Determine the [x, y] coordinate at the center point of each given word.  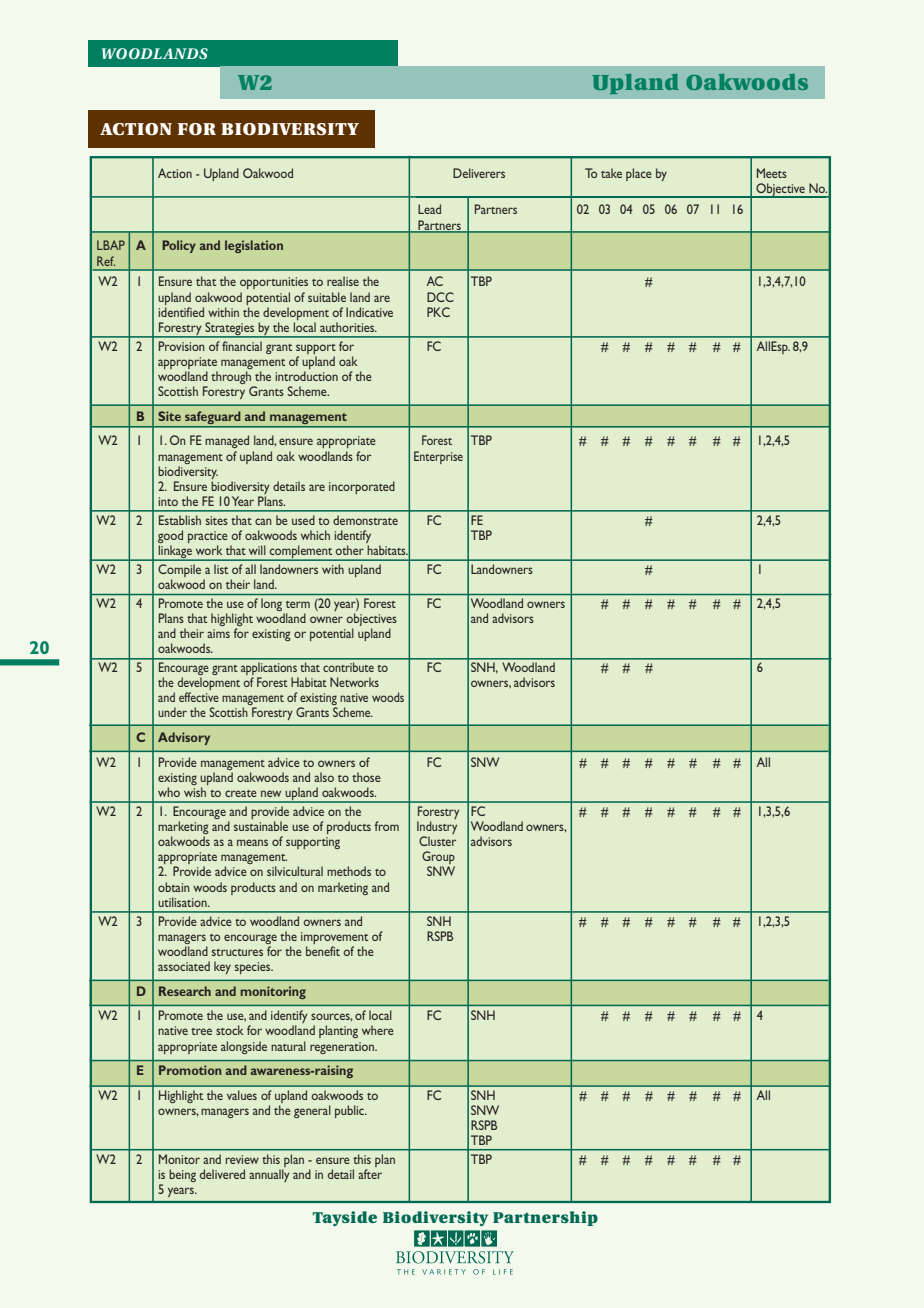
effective [199, 697]
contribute [349, 667]
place [639, 174]
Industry [437, 829]
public [351, 1111]
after [370, 1174]
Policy [179, 246]
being [182, 1175]
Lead [429, 209]
